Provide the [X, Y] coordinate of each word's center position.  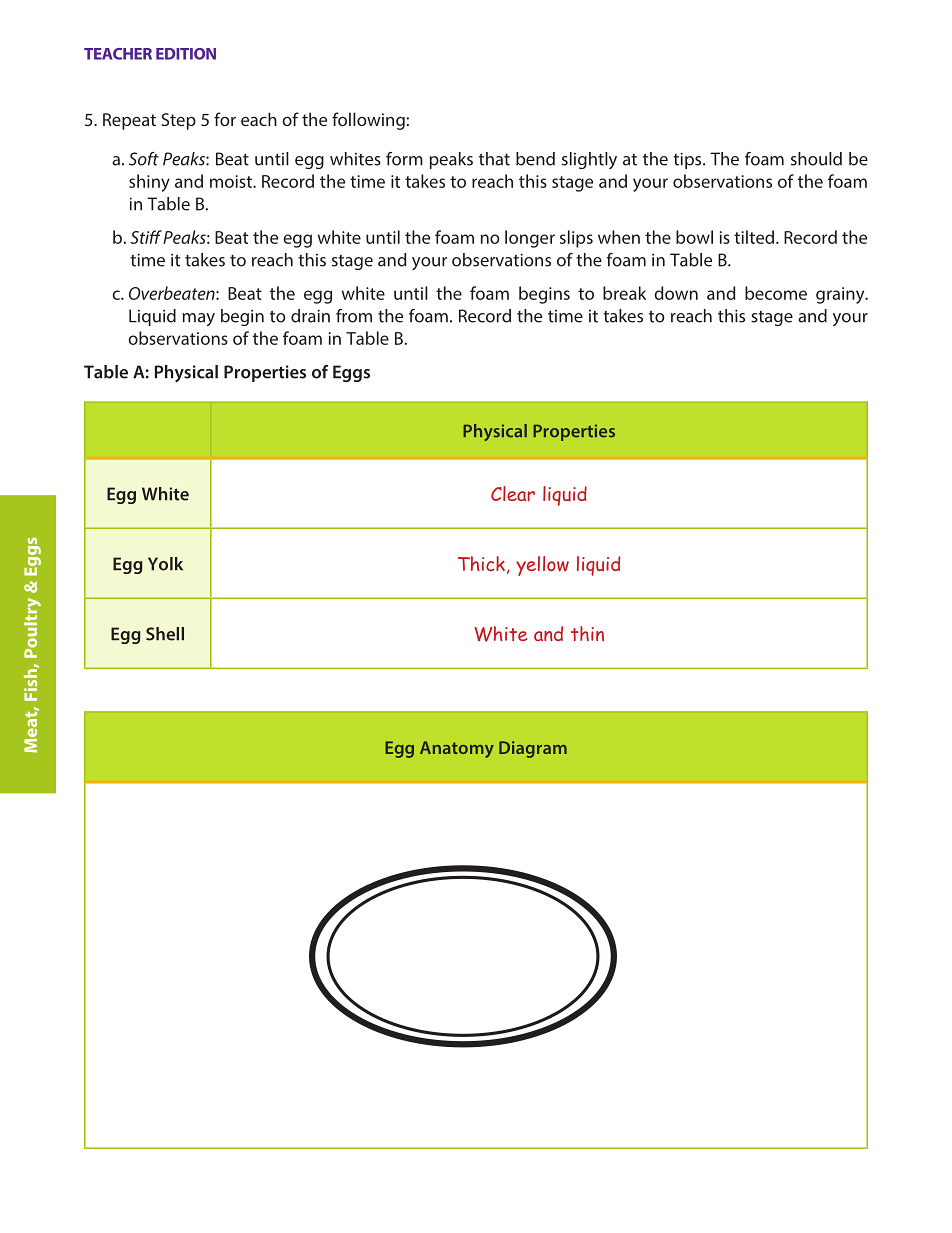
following [368, 121]
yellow [542, 566]
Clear [513, 493]
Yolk [165, 564]
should [816, 159]
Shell [165, 634]
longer [530, 239]
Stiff [146, 237]
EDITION [186, 54]
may [199, 319]
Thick [481, 564]
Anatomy [457, 749]
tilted [755, 237]
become [776, 293]
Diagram [533, 749]
